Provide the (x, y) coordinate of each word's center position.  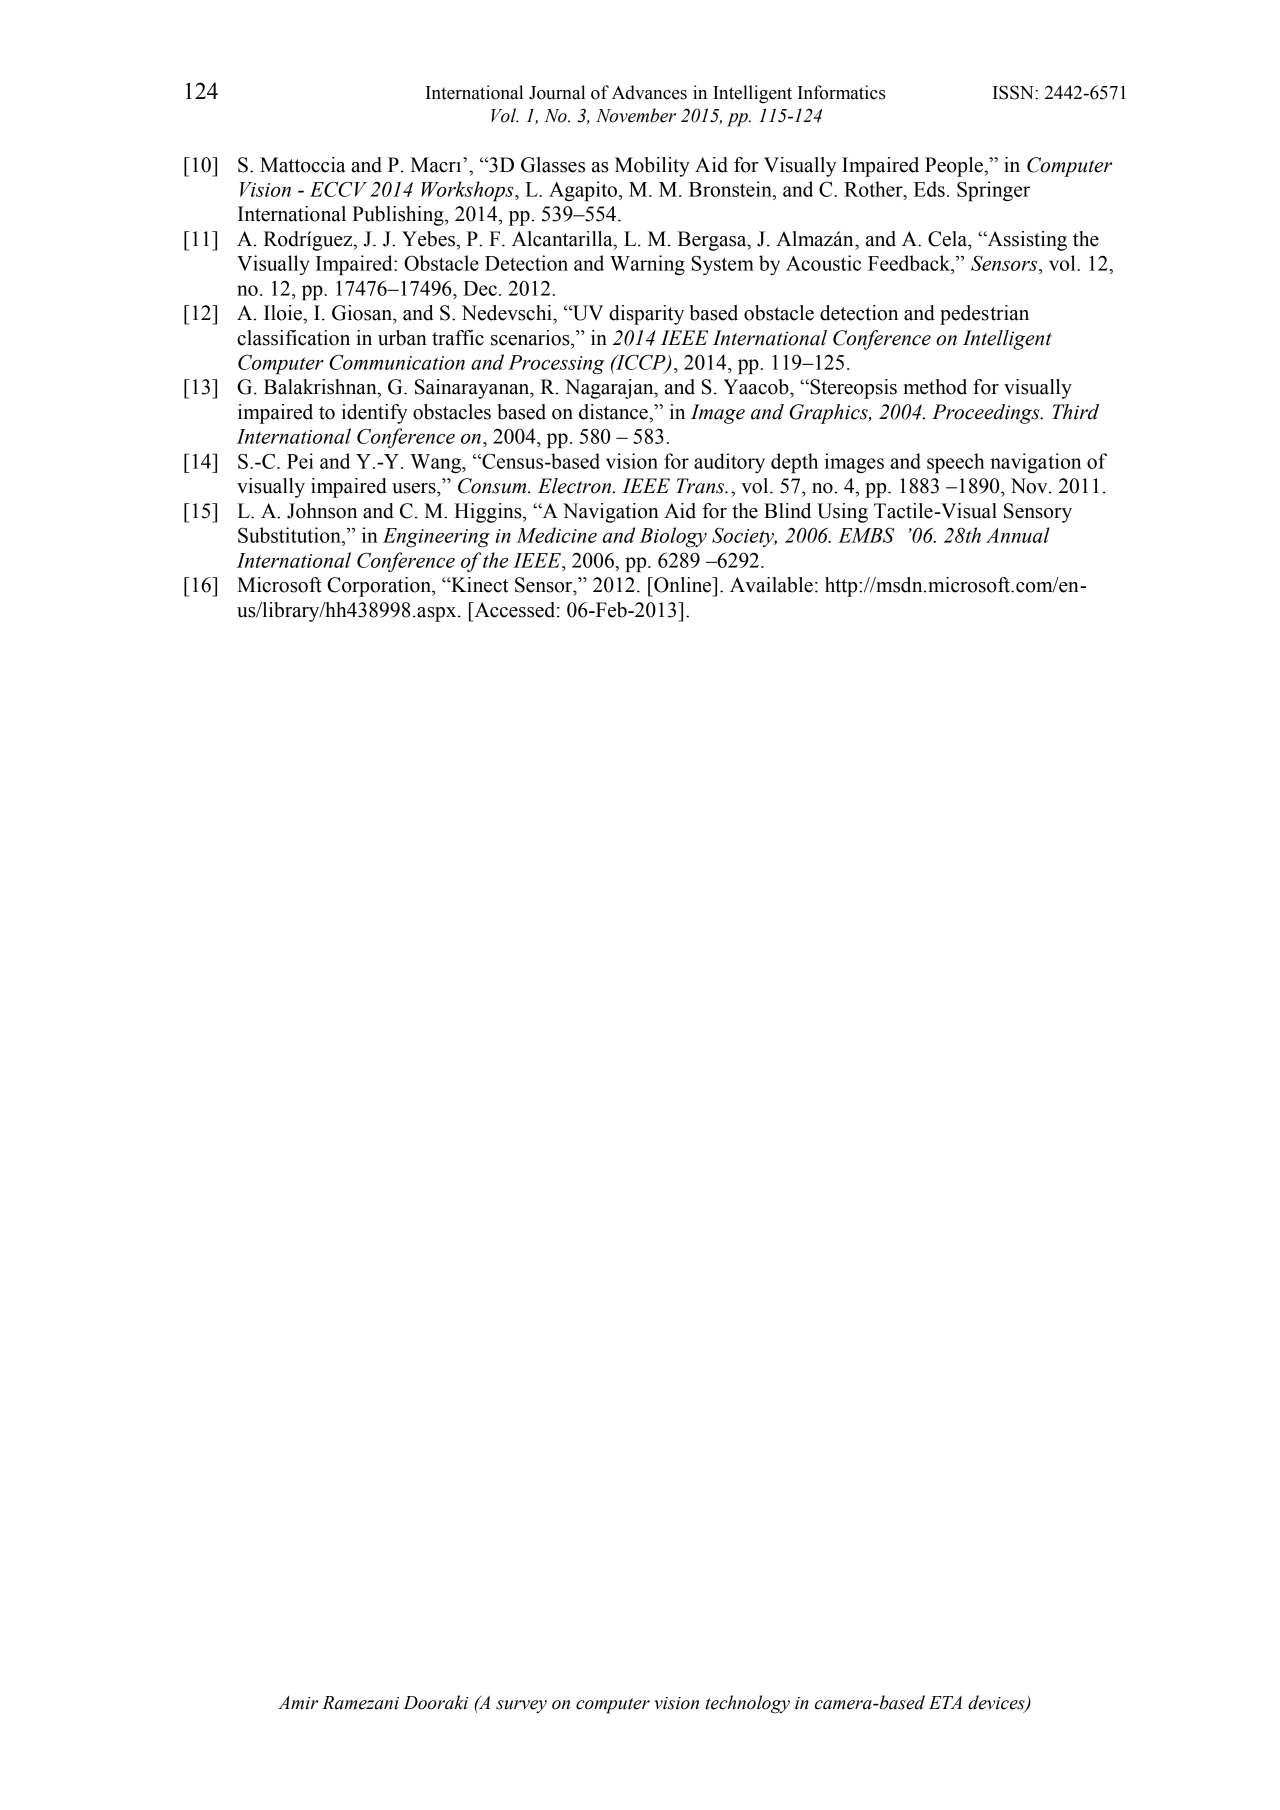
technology (748, 1704)
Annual (1018, 535)
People (955, 167)
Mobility (652, 167)
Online (683, 585)
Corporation (380, 587)
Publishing (399, 216)
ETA (945, 1702)
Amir (298, 1703)
